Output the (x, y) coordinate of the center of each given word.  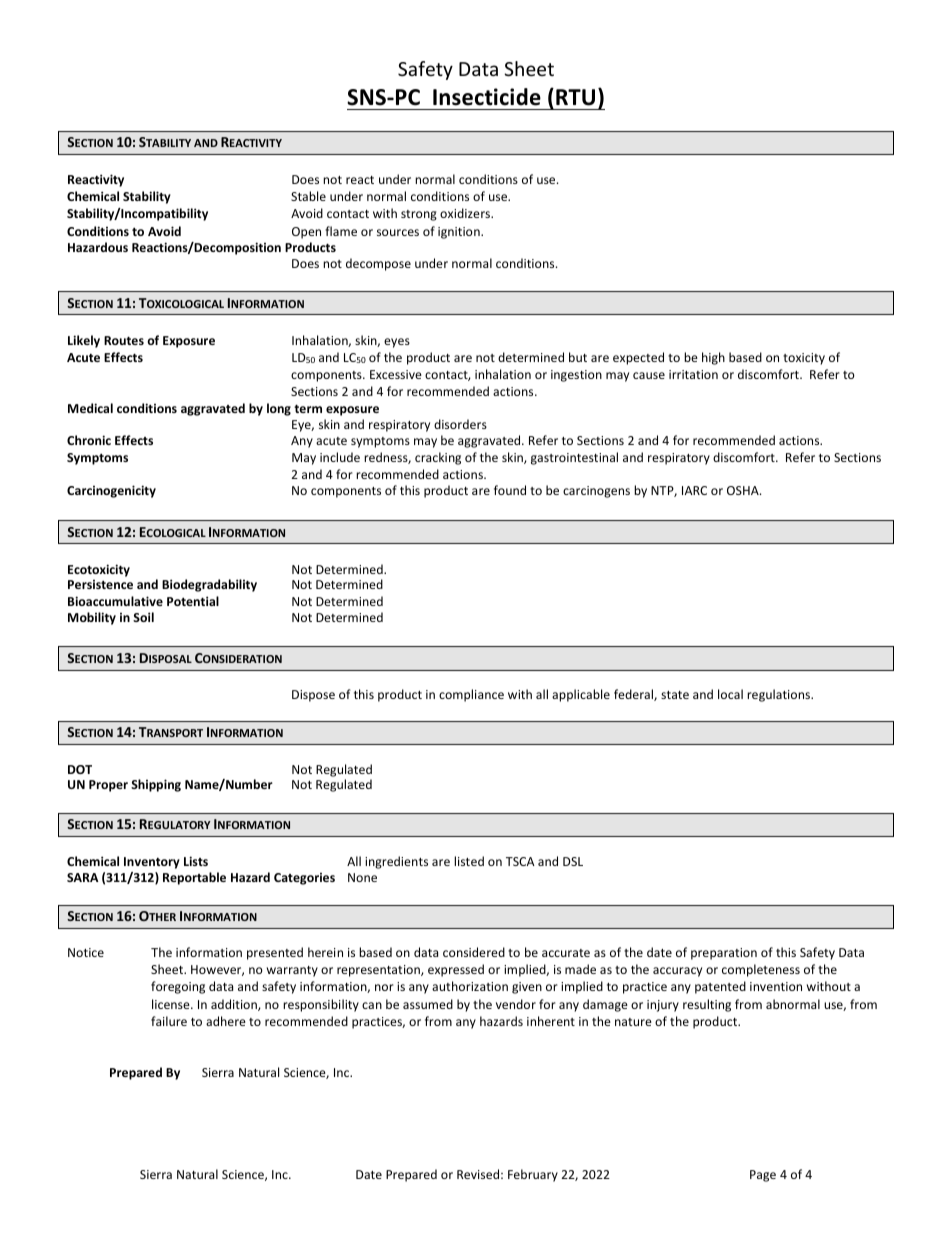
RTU (575, 97)
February (533, 1175)
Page (763, 1176)
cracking (438, 458)
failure (169, 1021)
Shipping (156, 785)
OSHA (744, 490)
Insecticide (487, 97)
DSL (573, 861)
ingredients (396, 862)
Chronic (89, 440)
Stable (308, 196)
